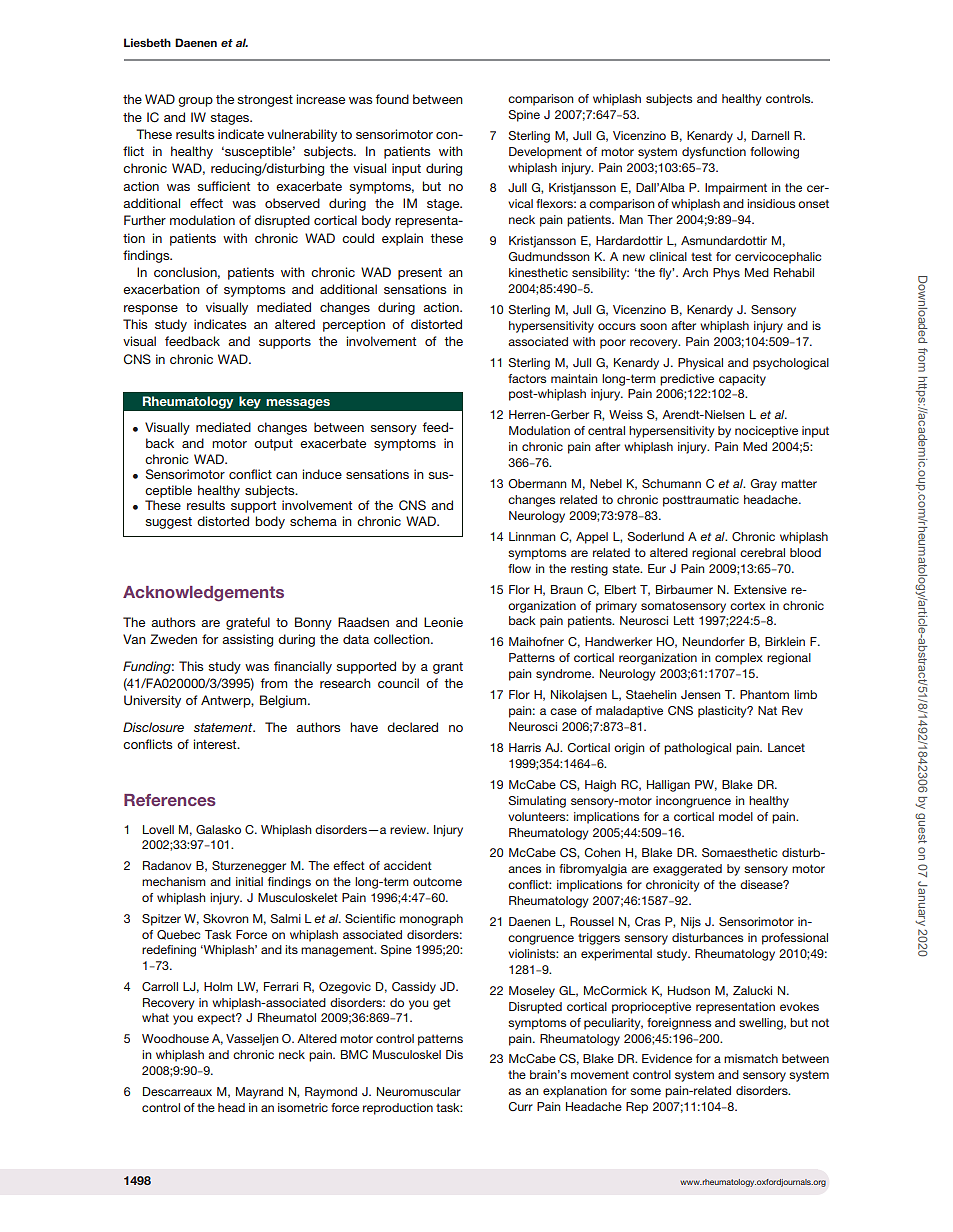 This screenshot has width=953, height=1232. Describe the element at coordinates (766, 432) in the screenshot. I see `nociceptive` at that location.
